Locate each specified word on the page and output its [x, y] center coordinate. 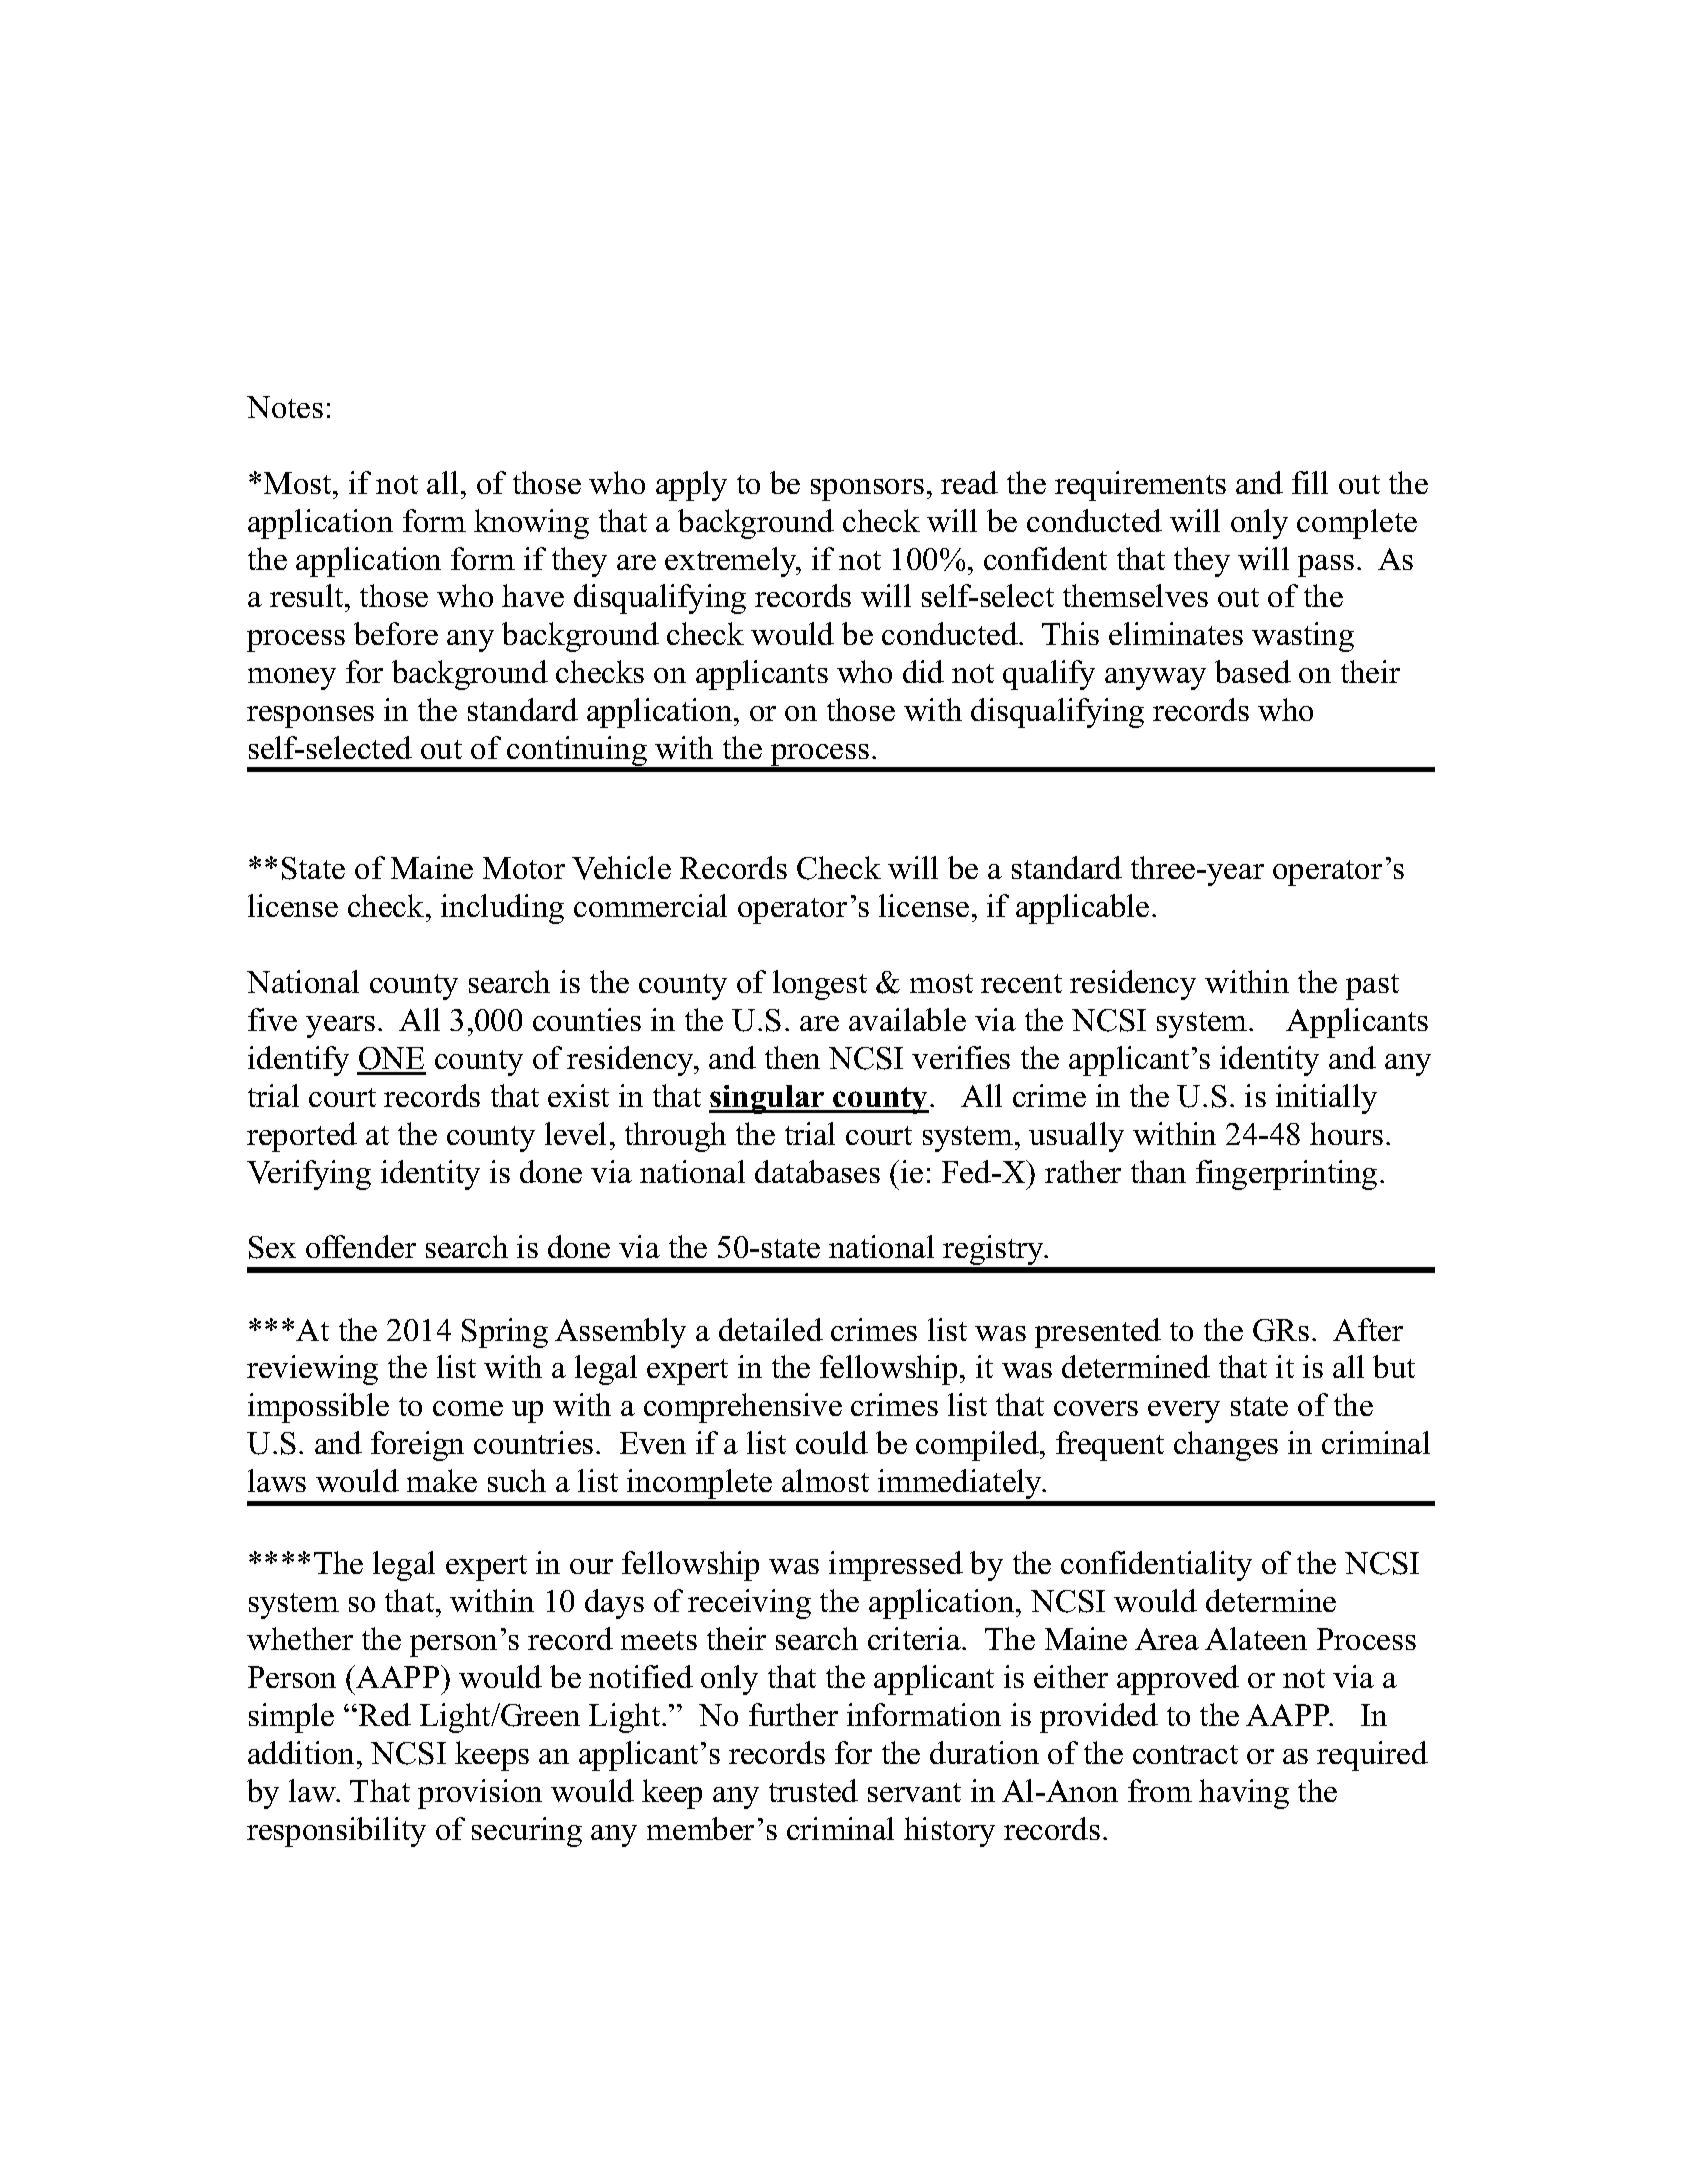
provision [480, 1794]
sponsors [867, 490]
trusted [813, 1790]
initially [1326, 1099]
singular [768, 1099]
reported [302, 1137]
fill [1310, 482]
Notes [285, 407]
